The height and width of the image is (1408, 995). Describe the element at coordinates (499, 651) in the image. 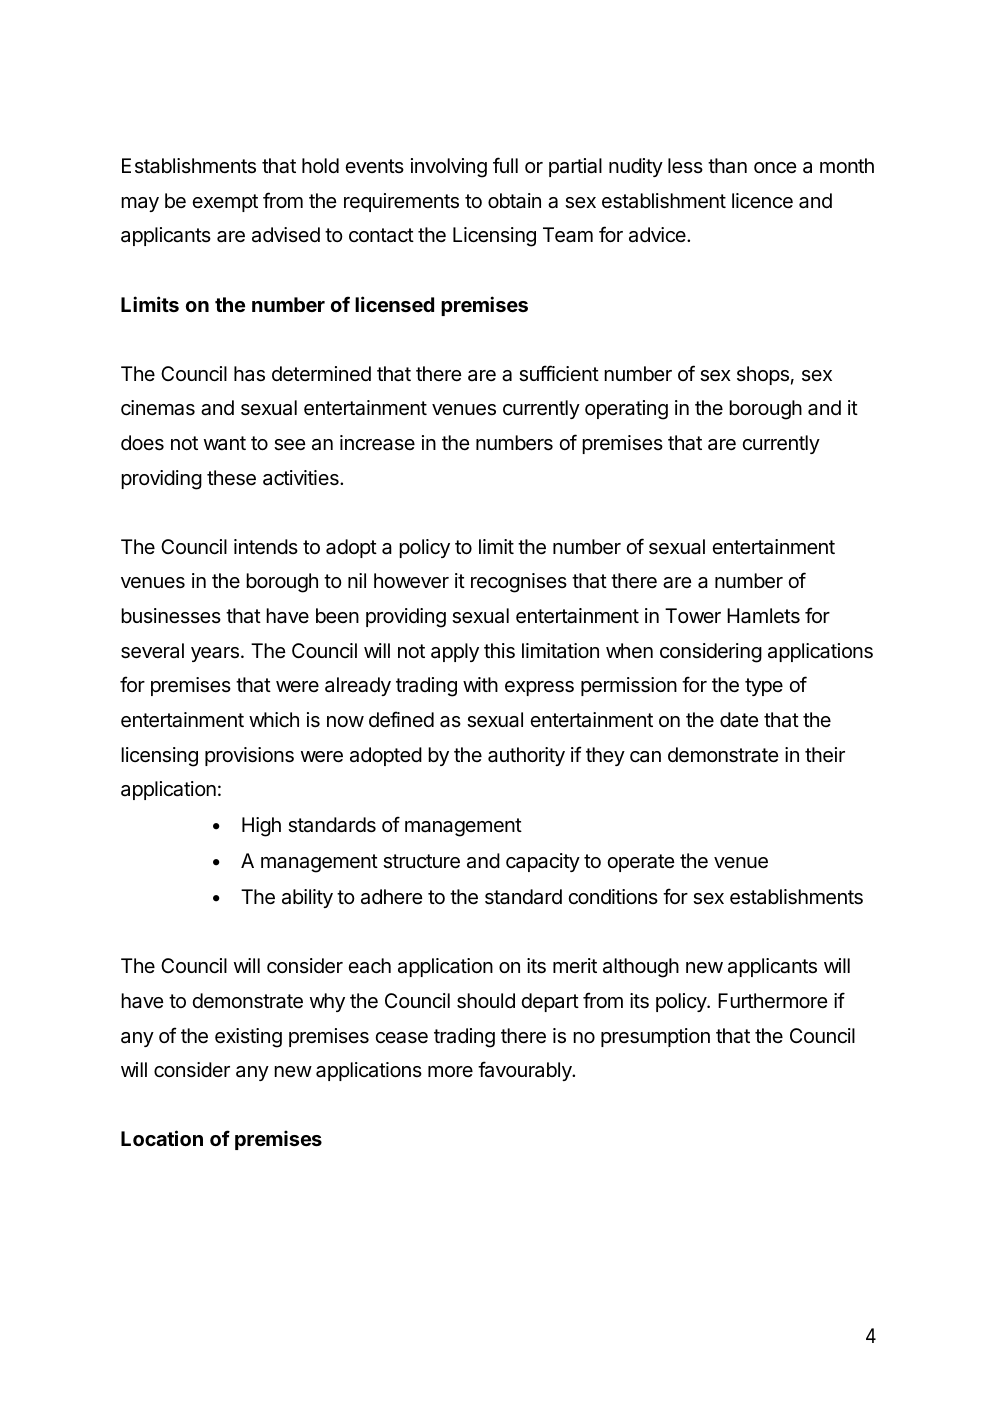

I see `this` at that location.
